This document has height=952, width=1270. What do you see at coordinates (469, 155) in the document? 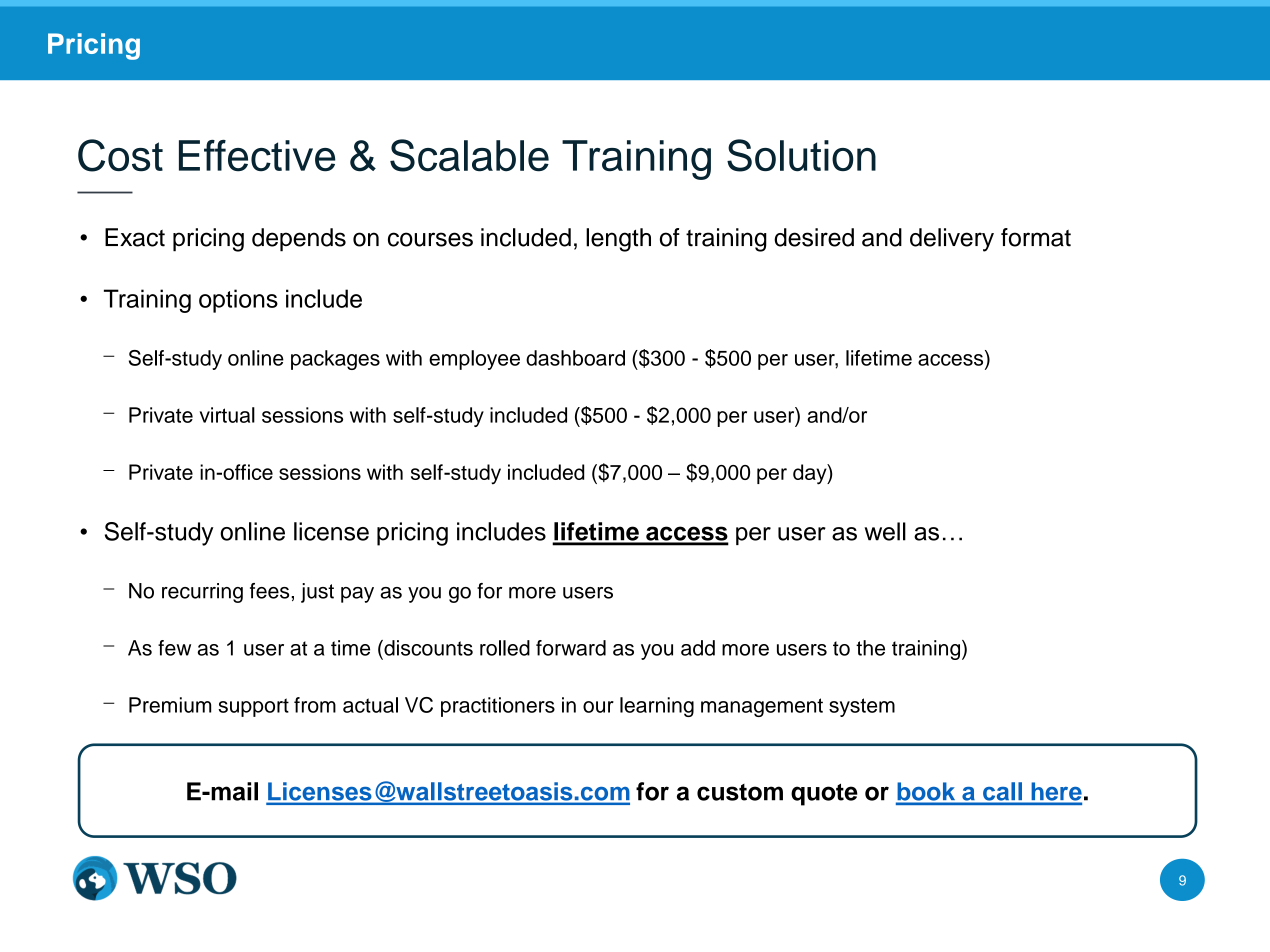
I see `Scalable` at bounding box center [469, 155].
